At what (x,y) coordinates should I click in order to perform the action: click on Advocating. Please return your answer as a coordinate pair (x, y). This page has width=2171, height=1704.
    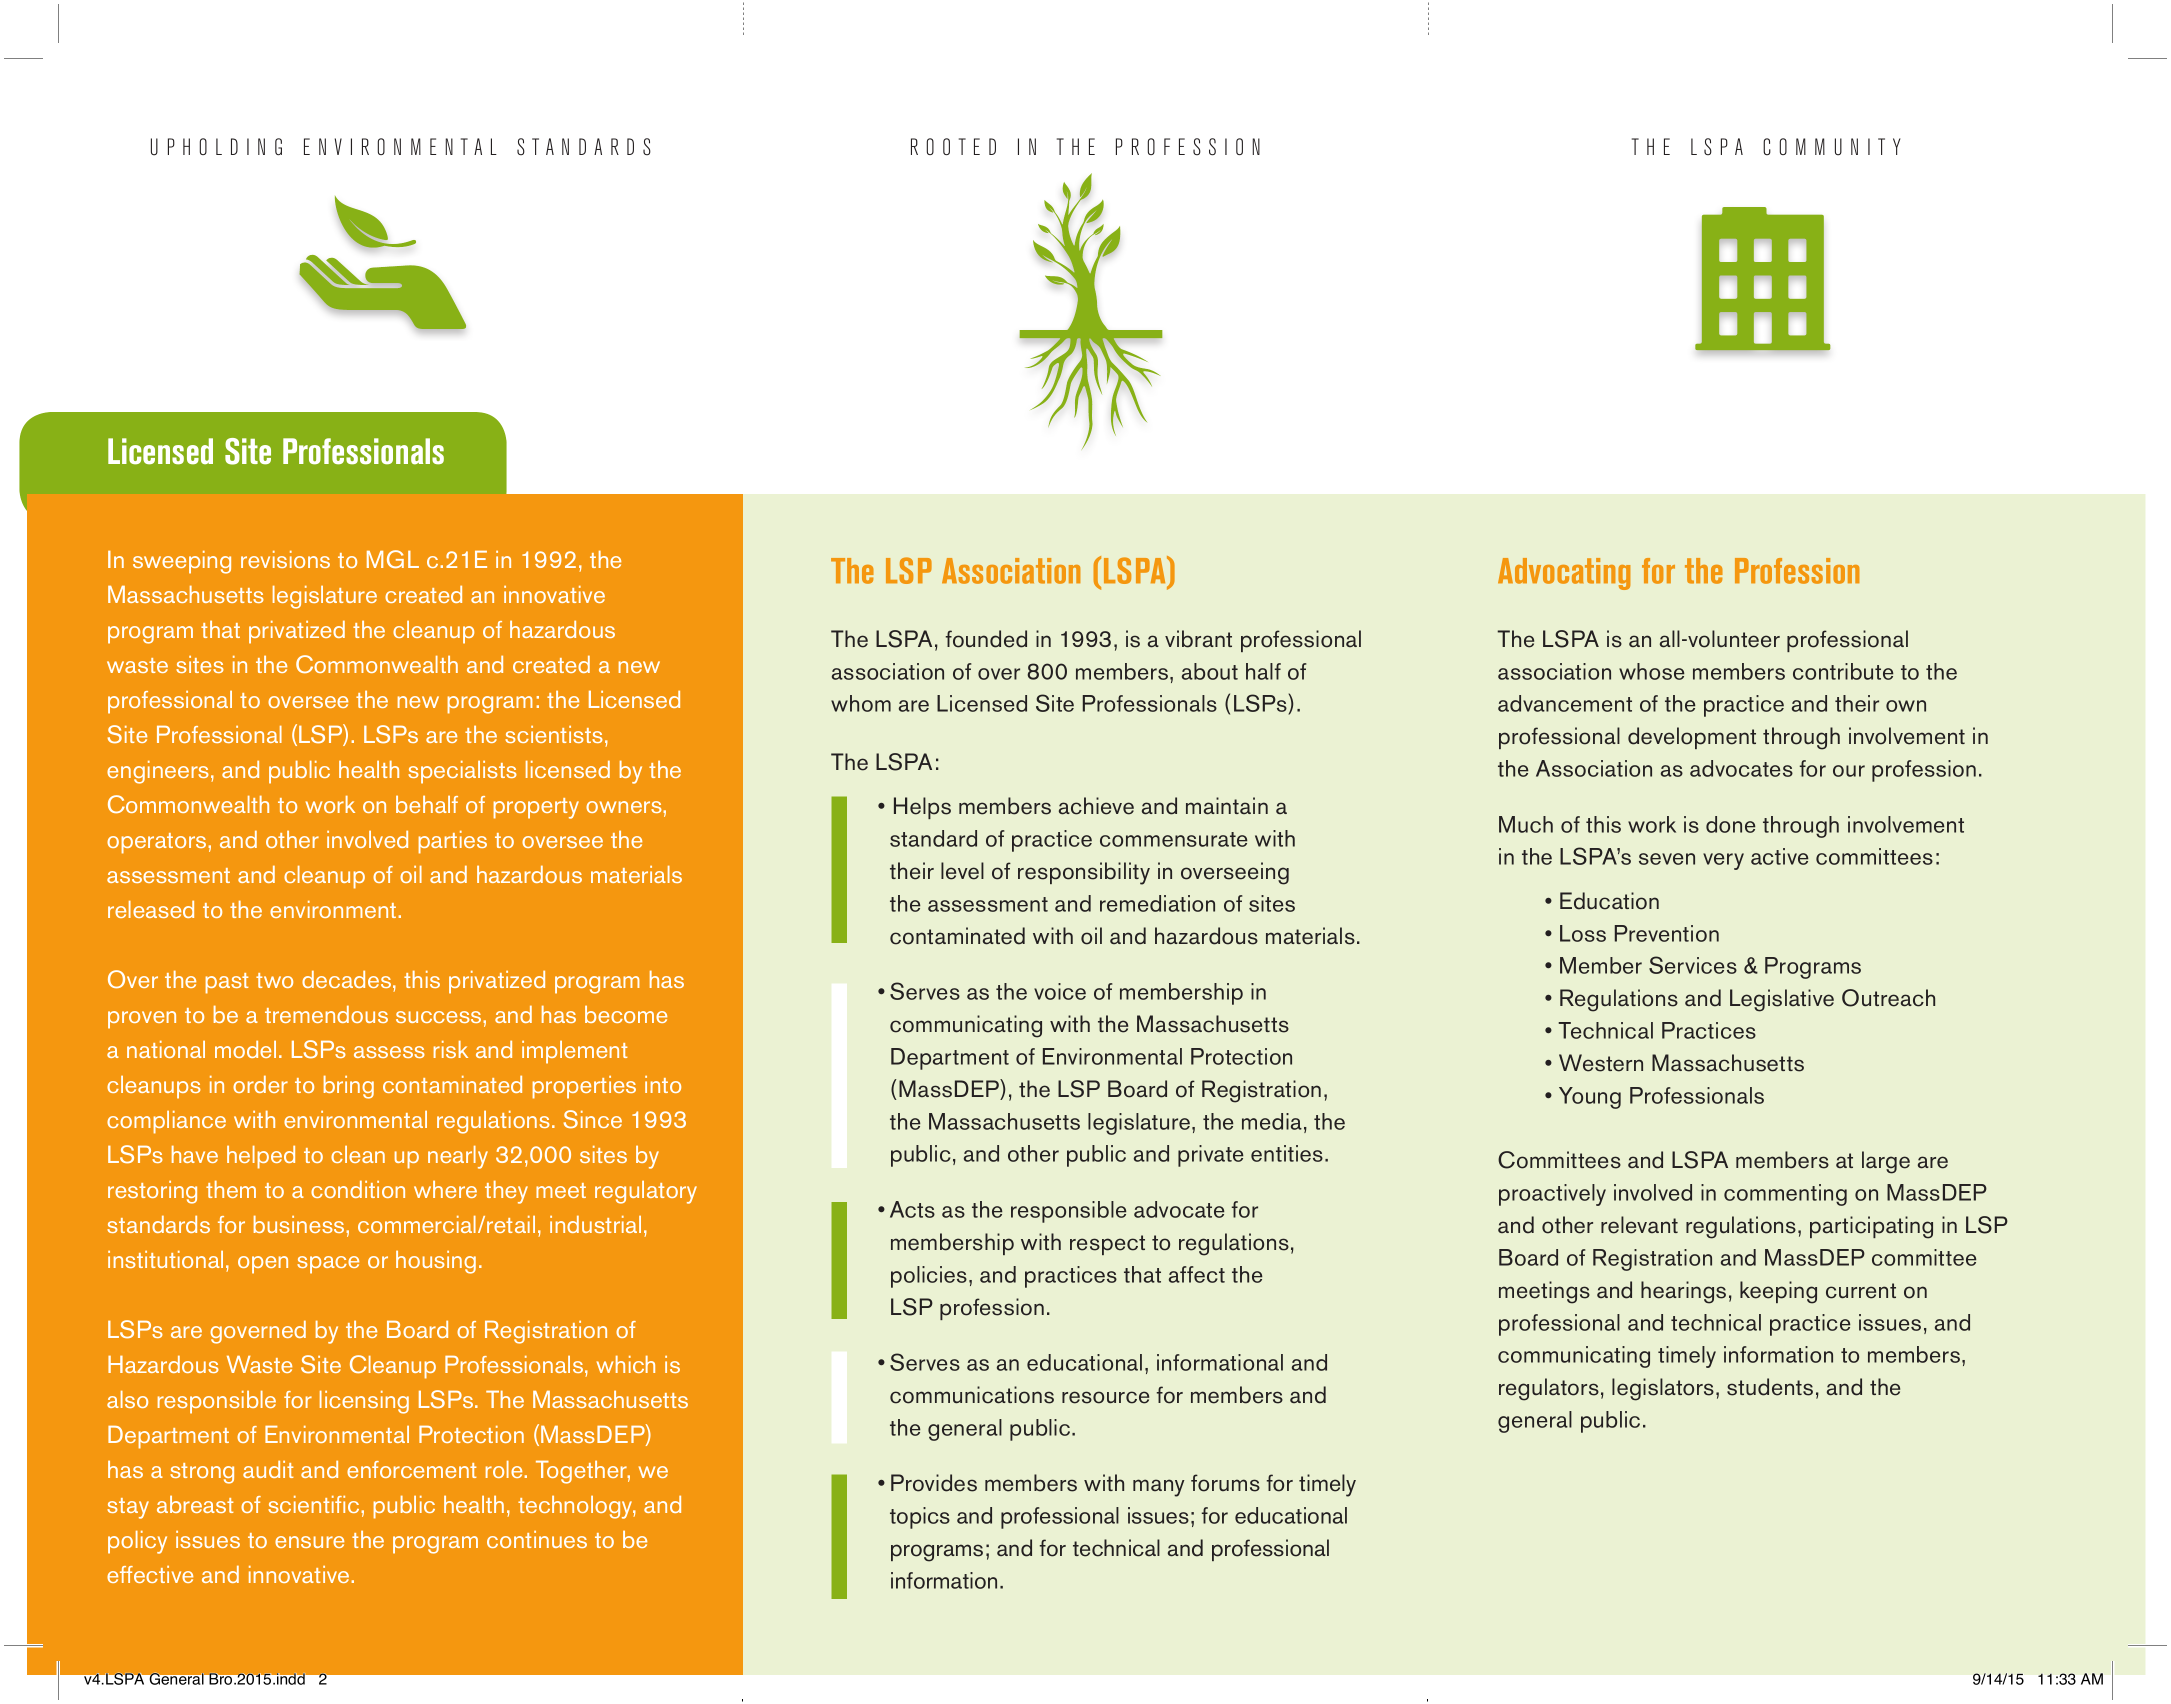
    Looking at the image, I should click on (1564, 574).
